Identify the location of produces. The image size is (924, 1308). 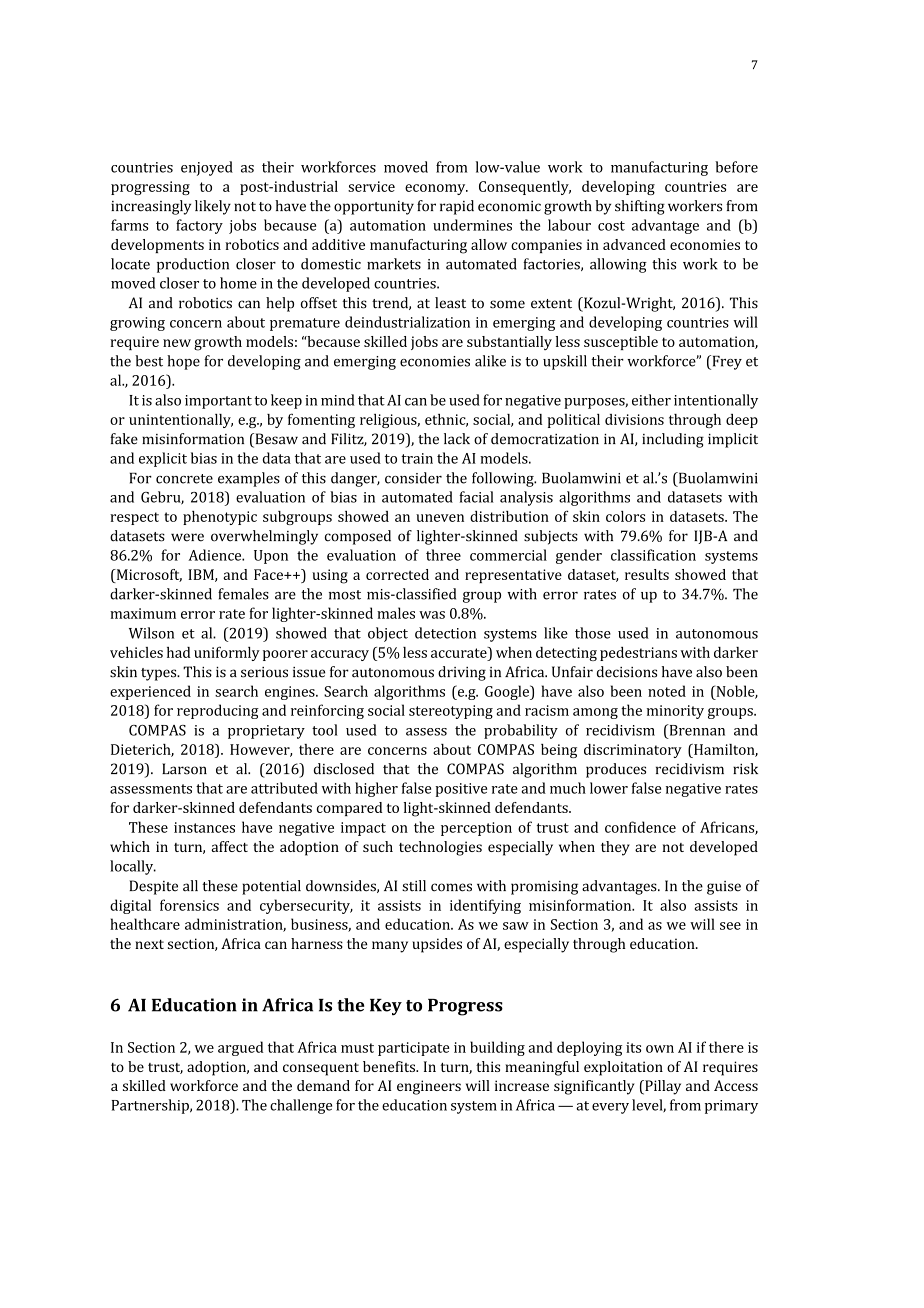
(616, 770).
